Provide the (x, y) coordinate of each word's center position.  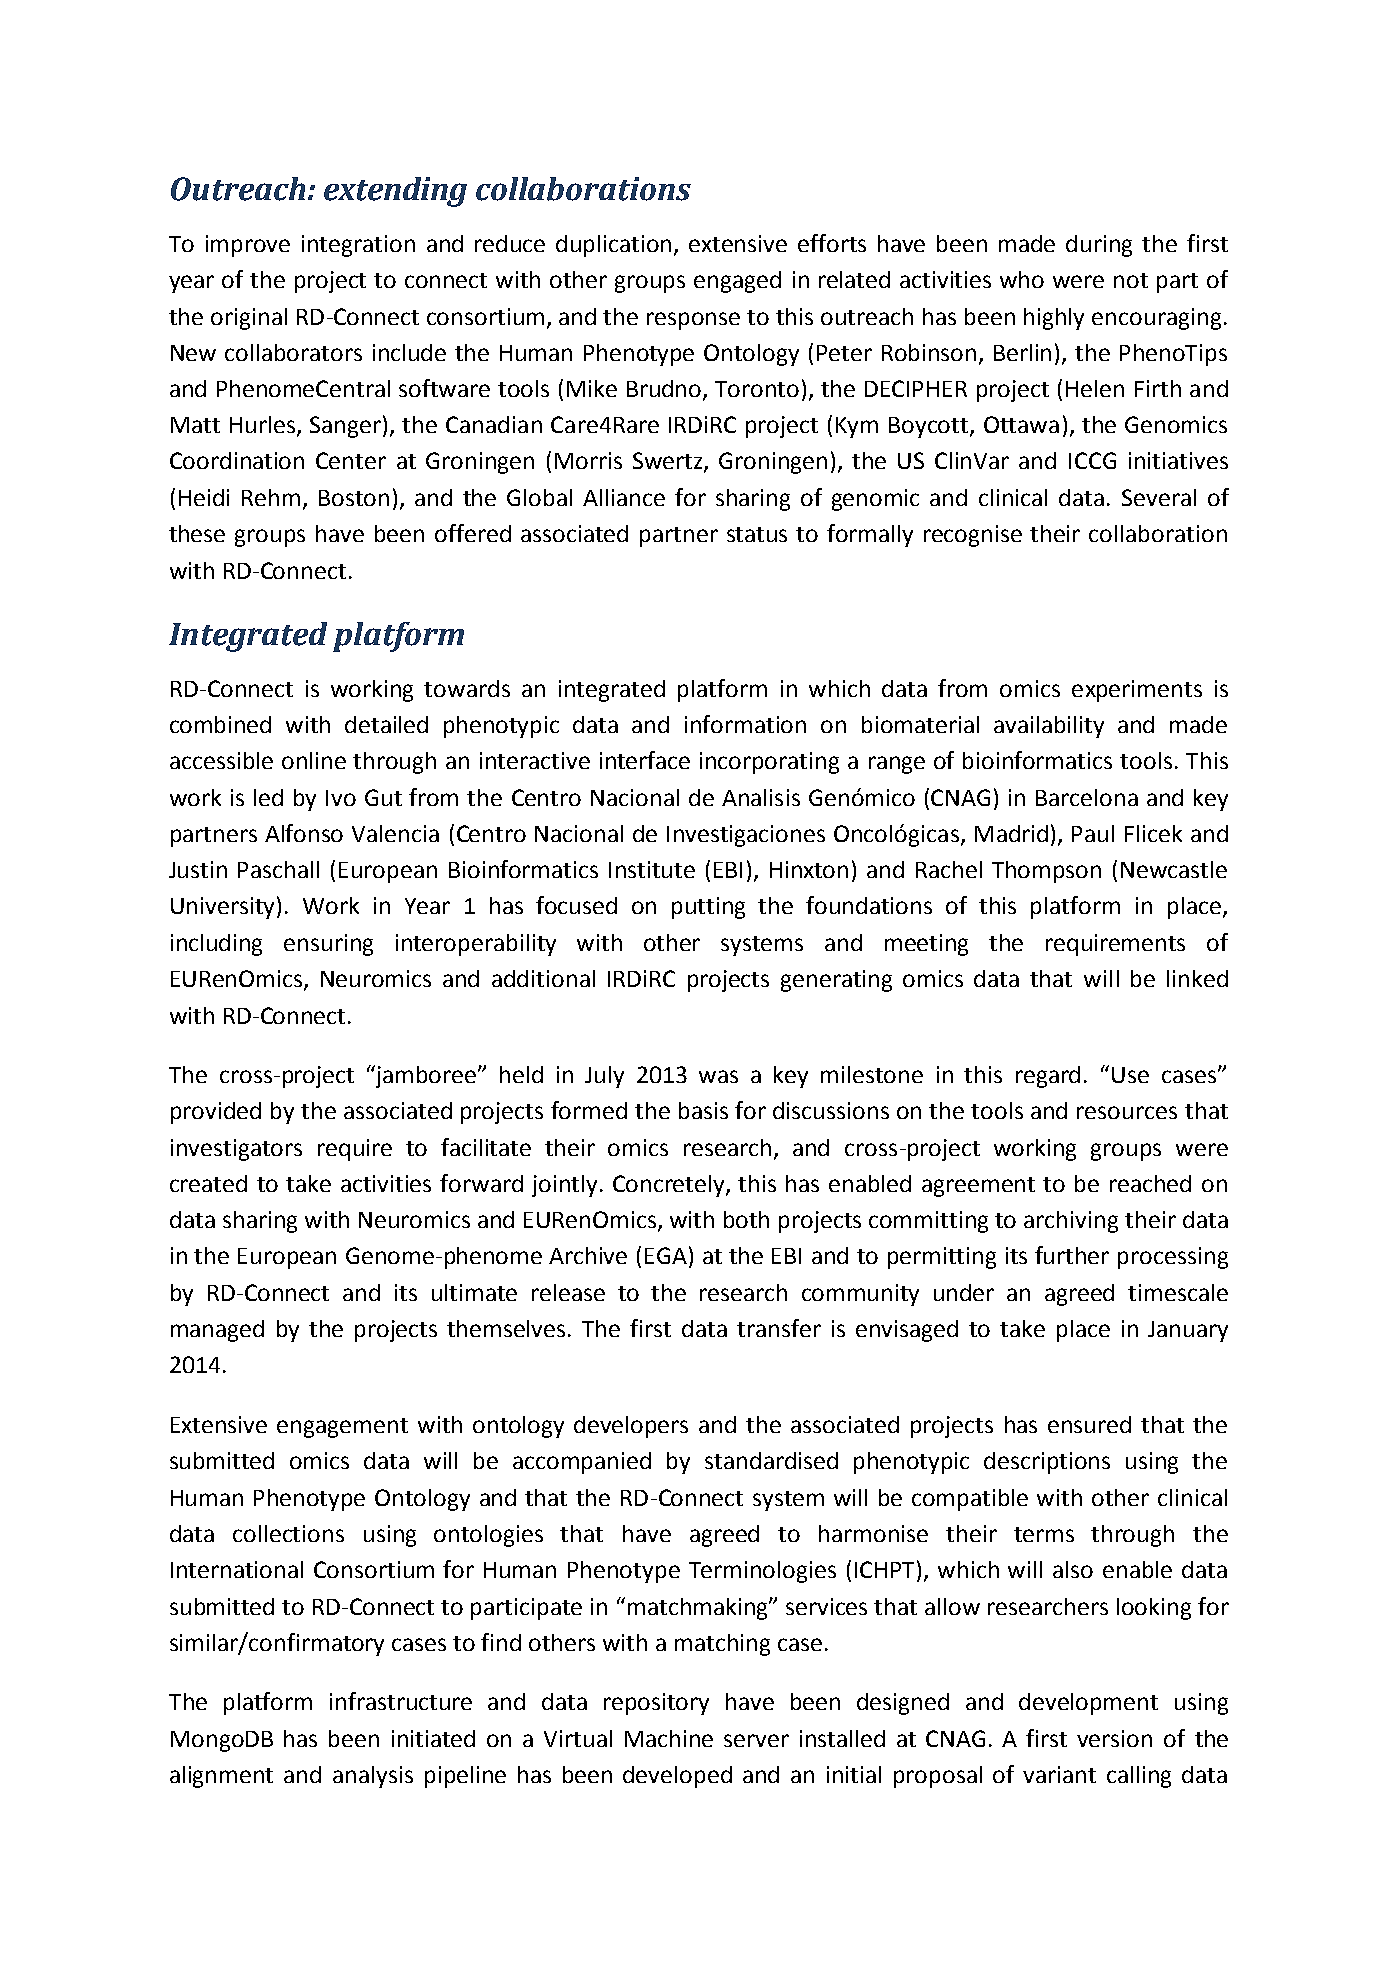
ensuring (328, 945)
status (757, 534)
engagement (342, 1428)
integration (358, 246)
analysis (373, 1777)
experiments (1137, 691)
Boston (354, 498)
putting (708, 908)
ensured (1089, 1424)
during (1099, 246)
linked (1197, 978)
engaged (737, 282)
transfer (779, 1328)
